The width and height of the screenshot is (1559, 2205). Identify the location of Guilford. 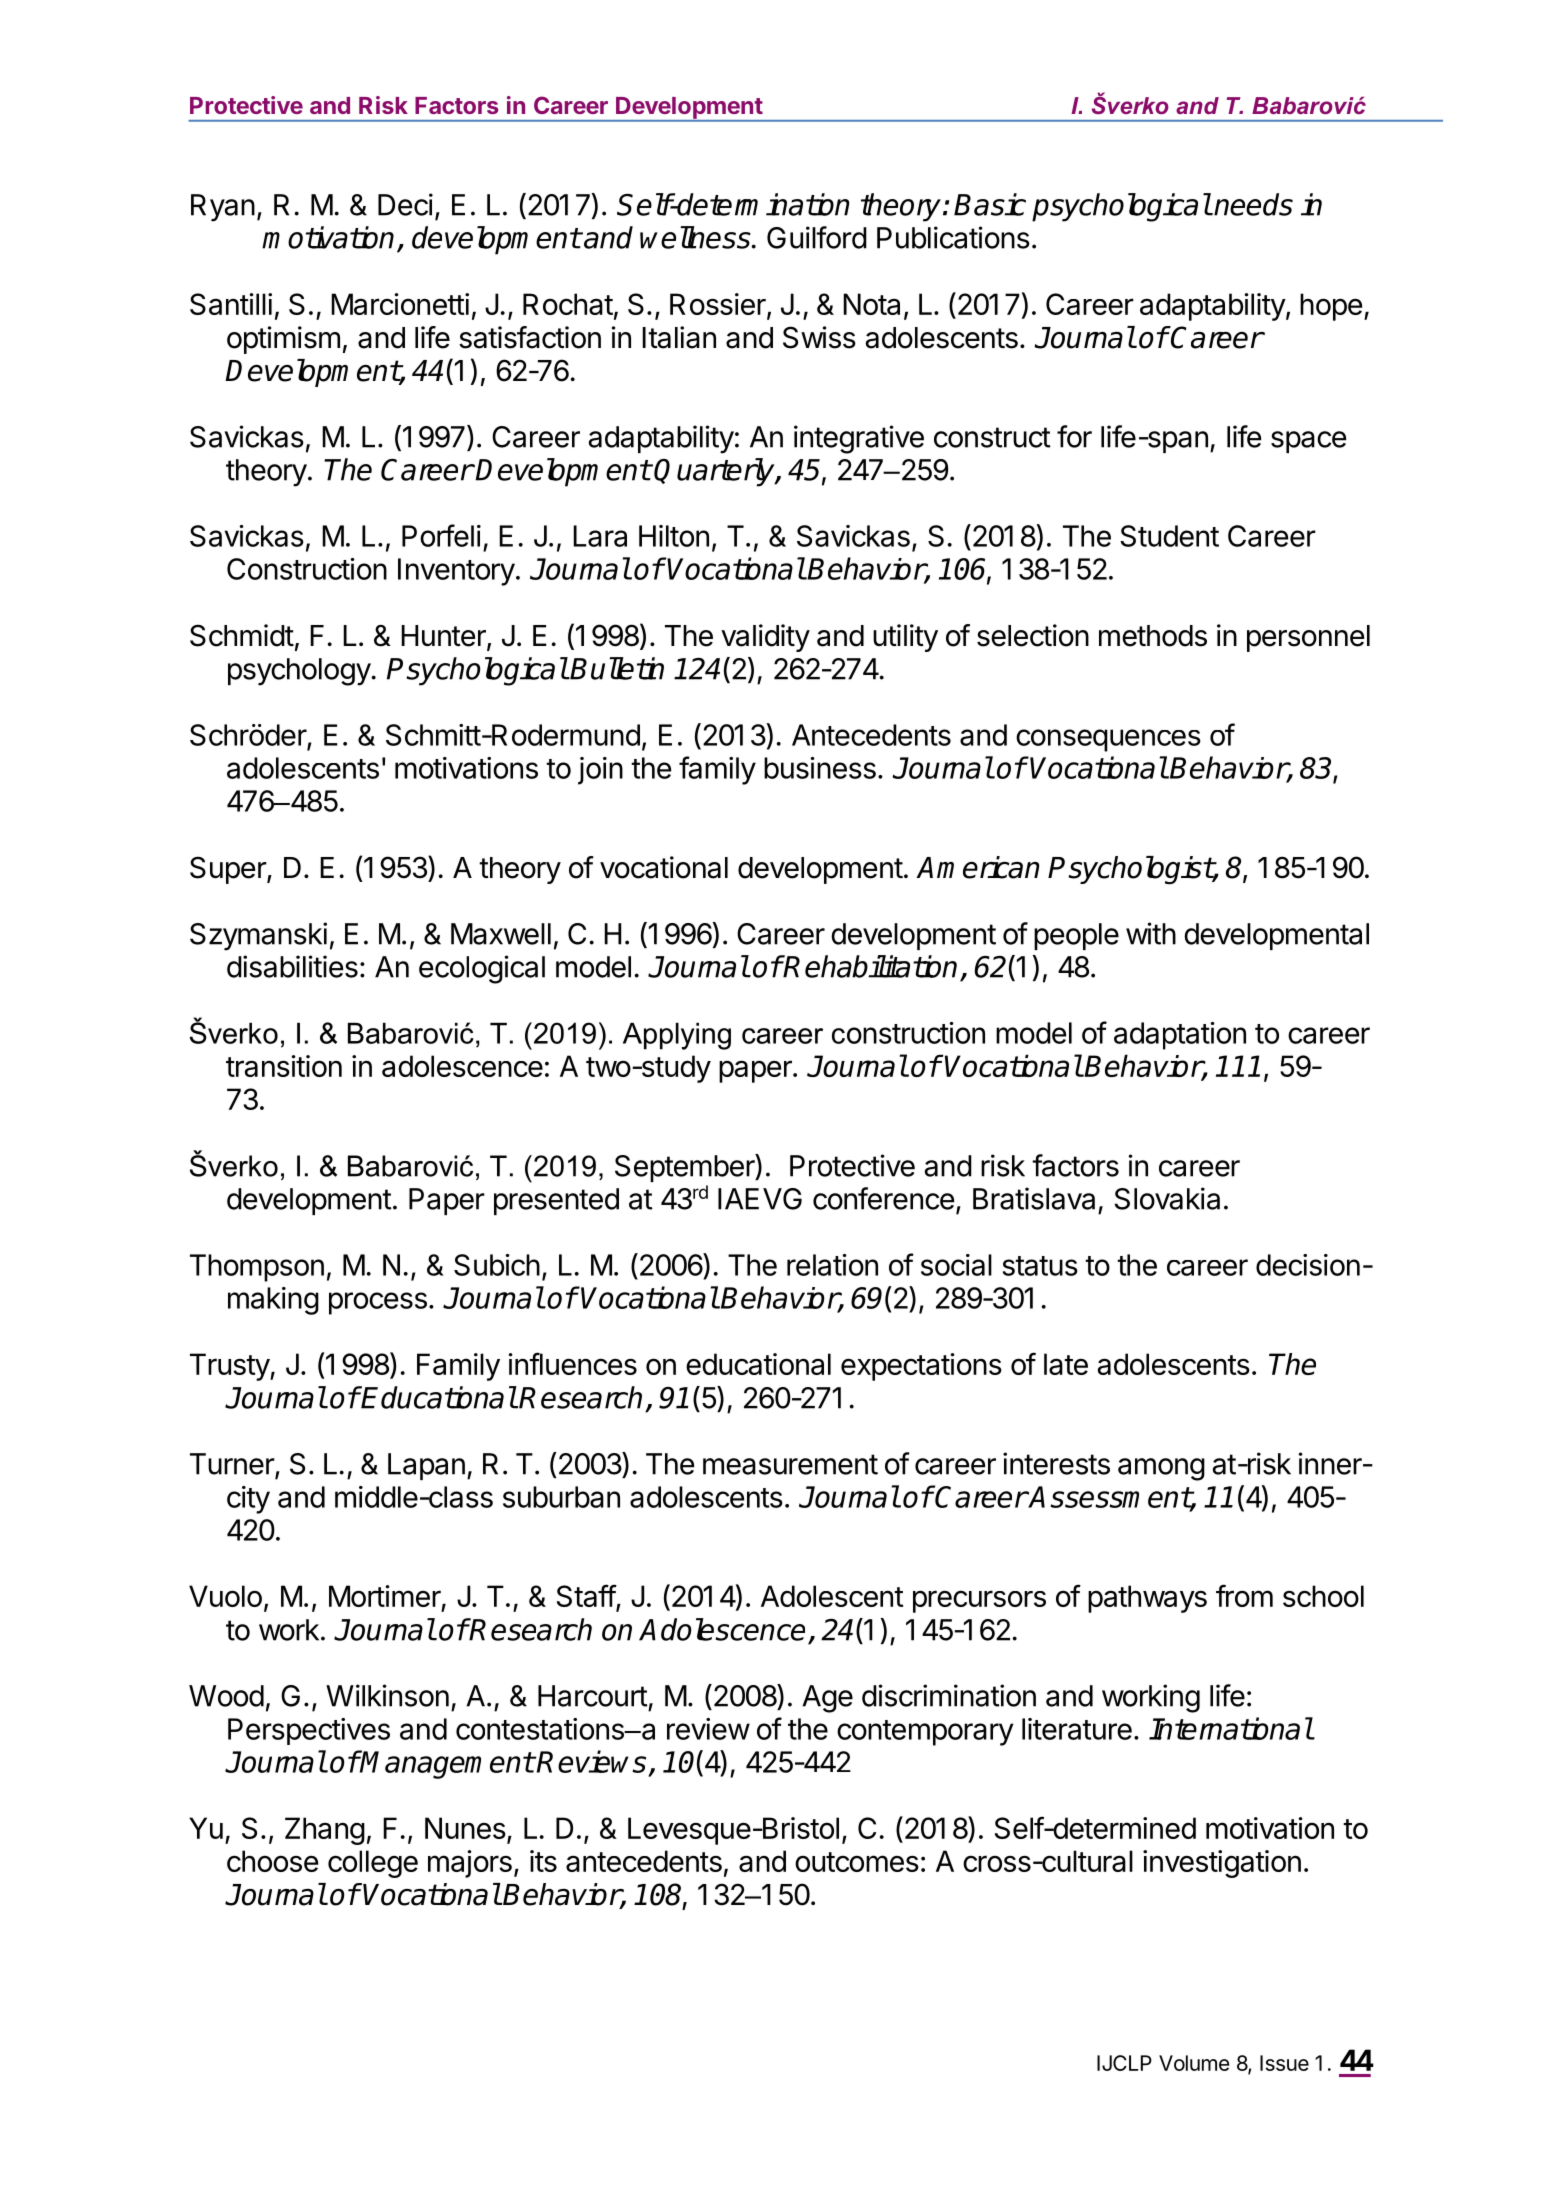
(817, 237).
